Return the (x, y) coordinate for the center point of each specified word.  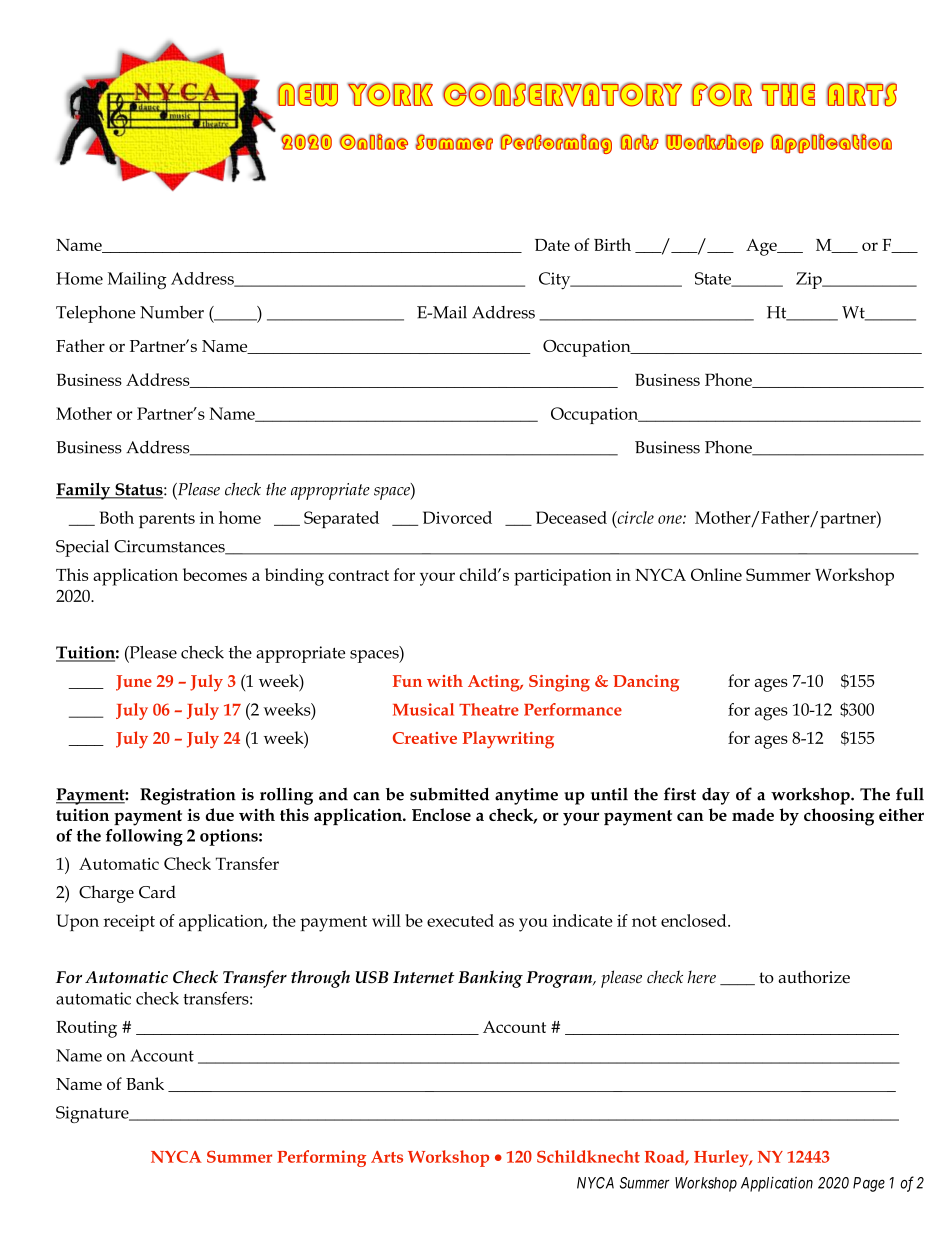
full (910, 794)
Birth (612, 244)
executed (460, 920)
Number (172, 312)
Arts (387, 1157)
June (134, 683)
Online (716, 574)
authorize (814, 977)
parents (167, 520)
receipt (129, 922)
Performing (321, 1158)
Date (552, 245)
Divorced (457, 517)
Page (869, 1184)
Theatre (489, 709)
